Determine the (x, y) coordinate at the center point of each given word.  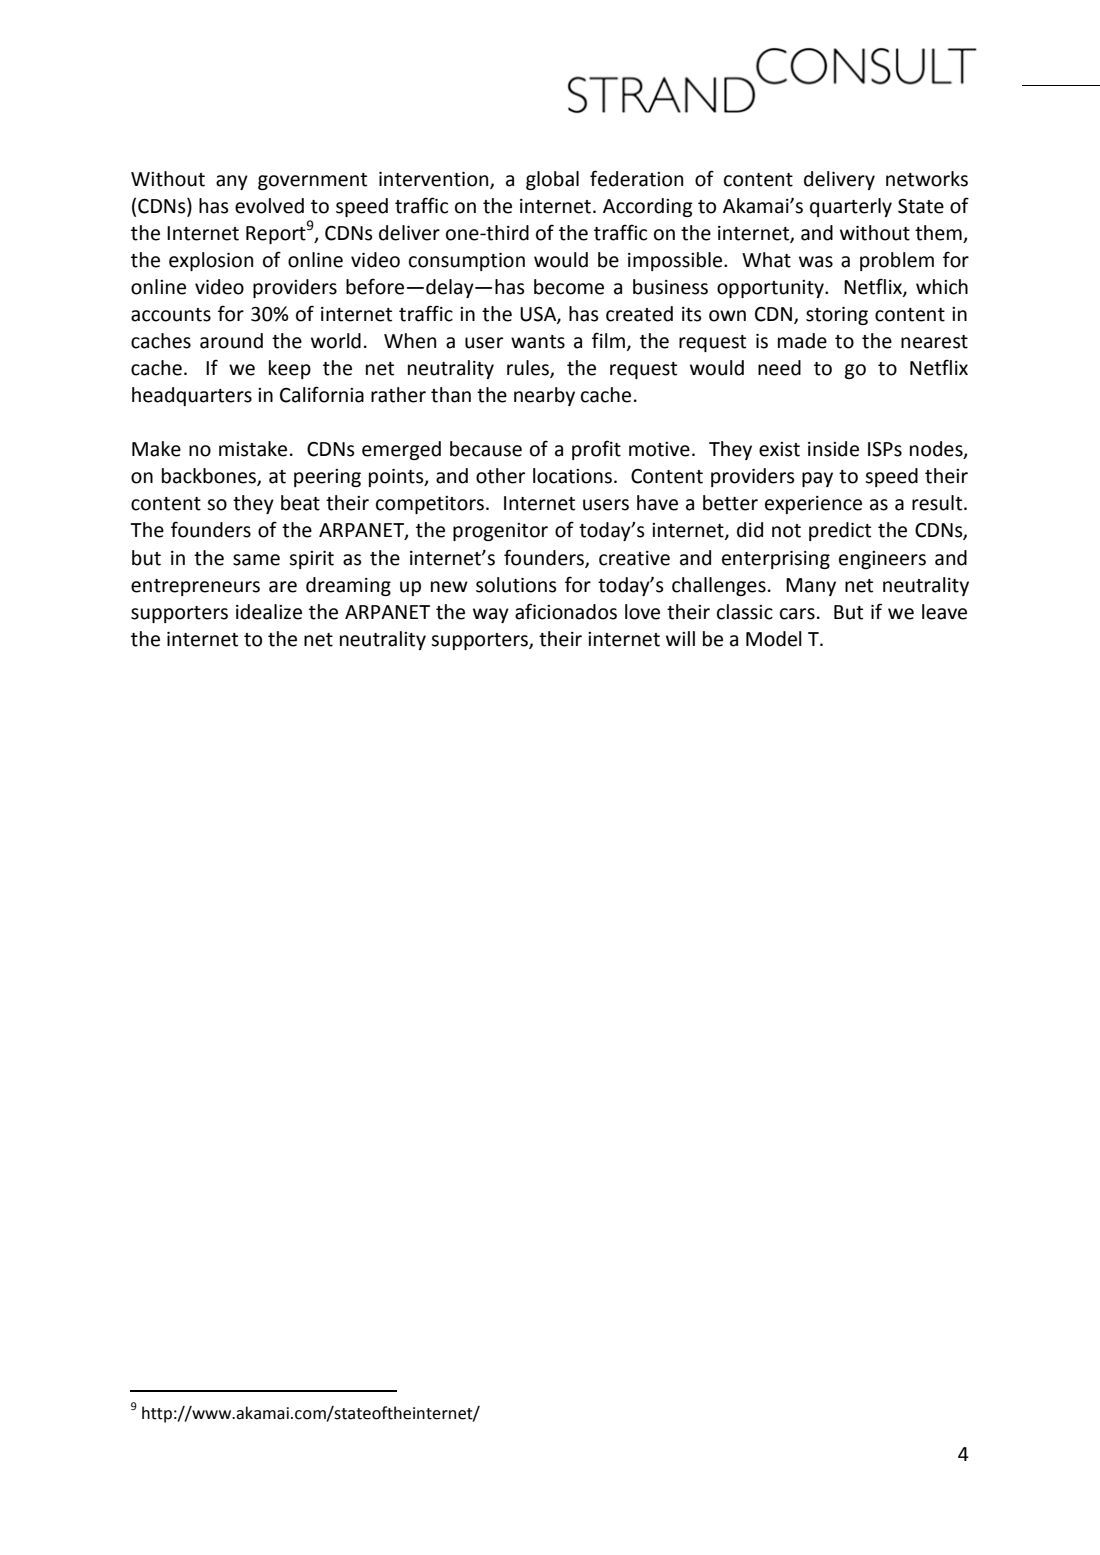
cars (797, 614)
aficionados (566, 611)
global (552, 180)
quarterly (851, 207)
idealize (269, 612)
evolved (269, 206)
